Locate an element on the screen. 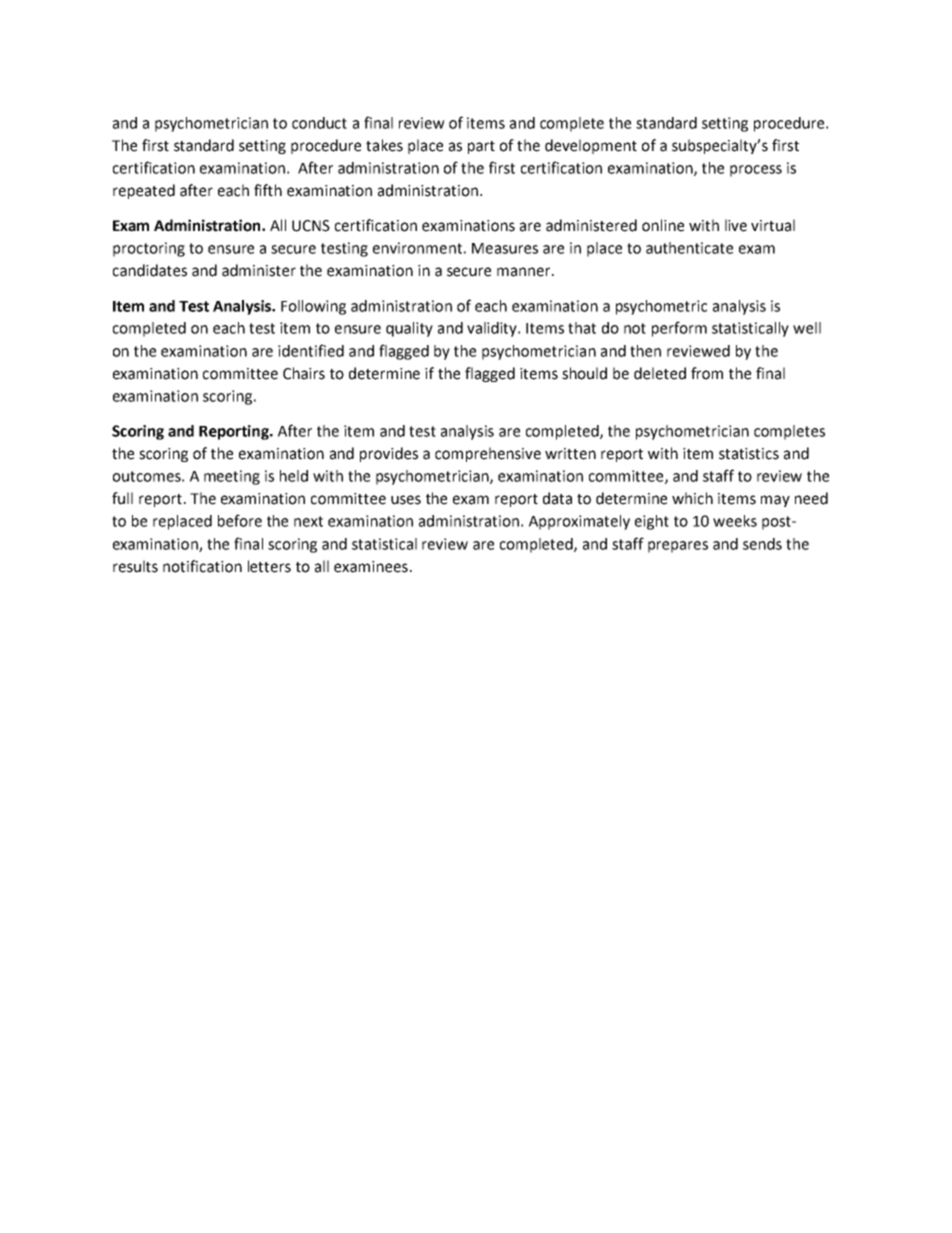  process is located at coordinates (756, 171).
